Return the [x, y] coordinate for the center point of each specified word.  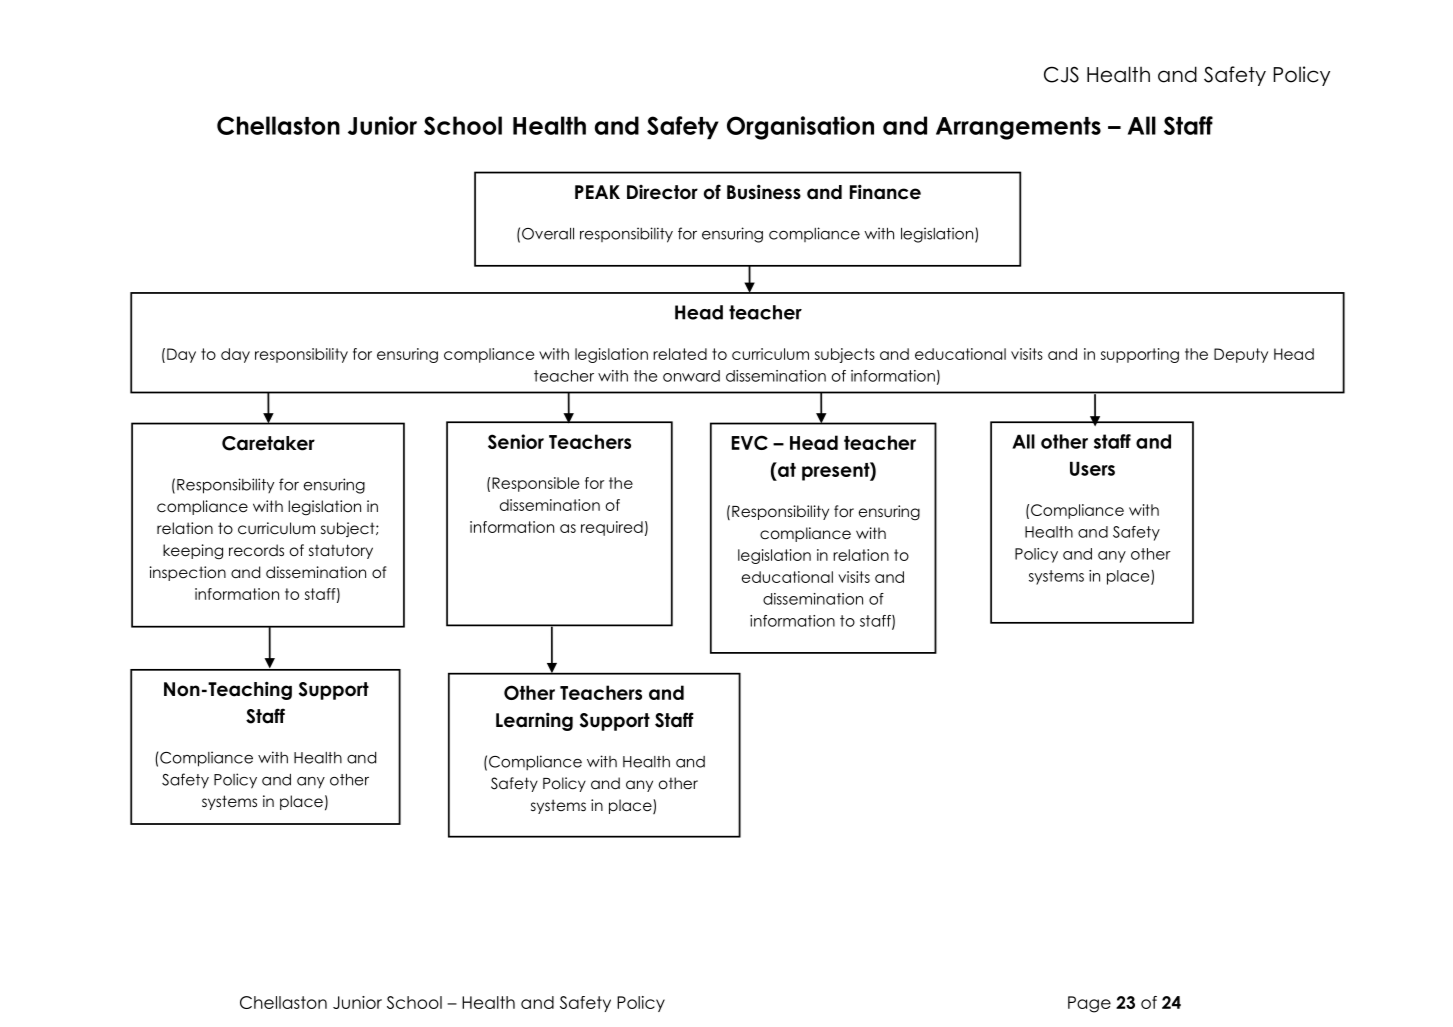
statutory [341, 551]
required [612, 528]
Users [1092, 469]
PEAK [597, 192]
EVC [750, 442]
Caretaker [268, 443]
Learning [534, 721]
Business [764, 192]
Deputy [1241, 355]
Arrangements [1018, 128]
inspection [188, 573]
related [680, 354]
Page [1089, 1004]
